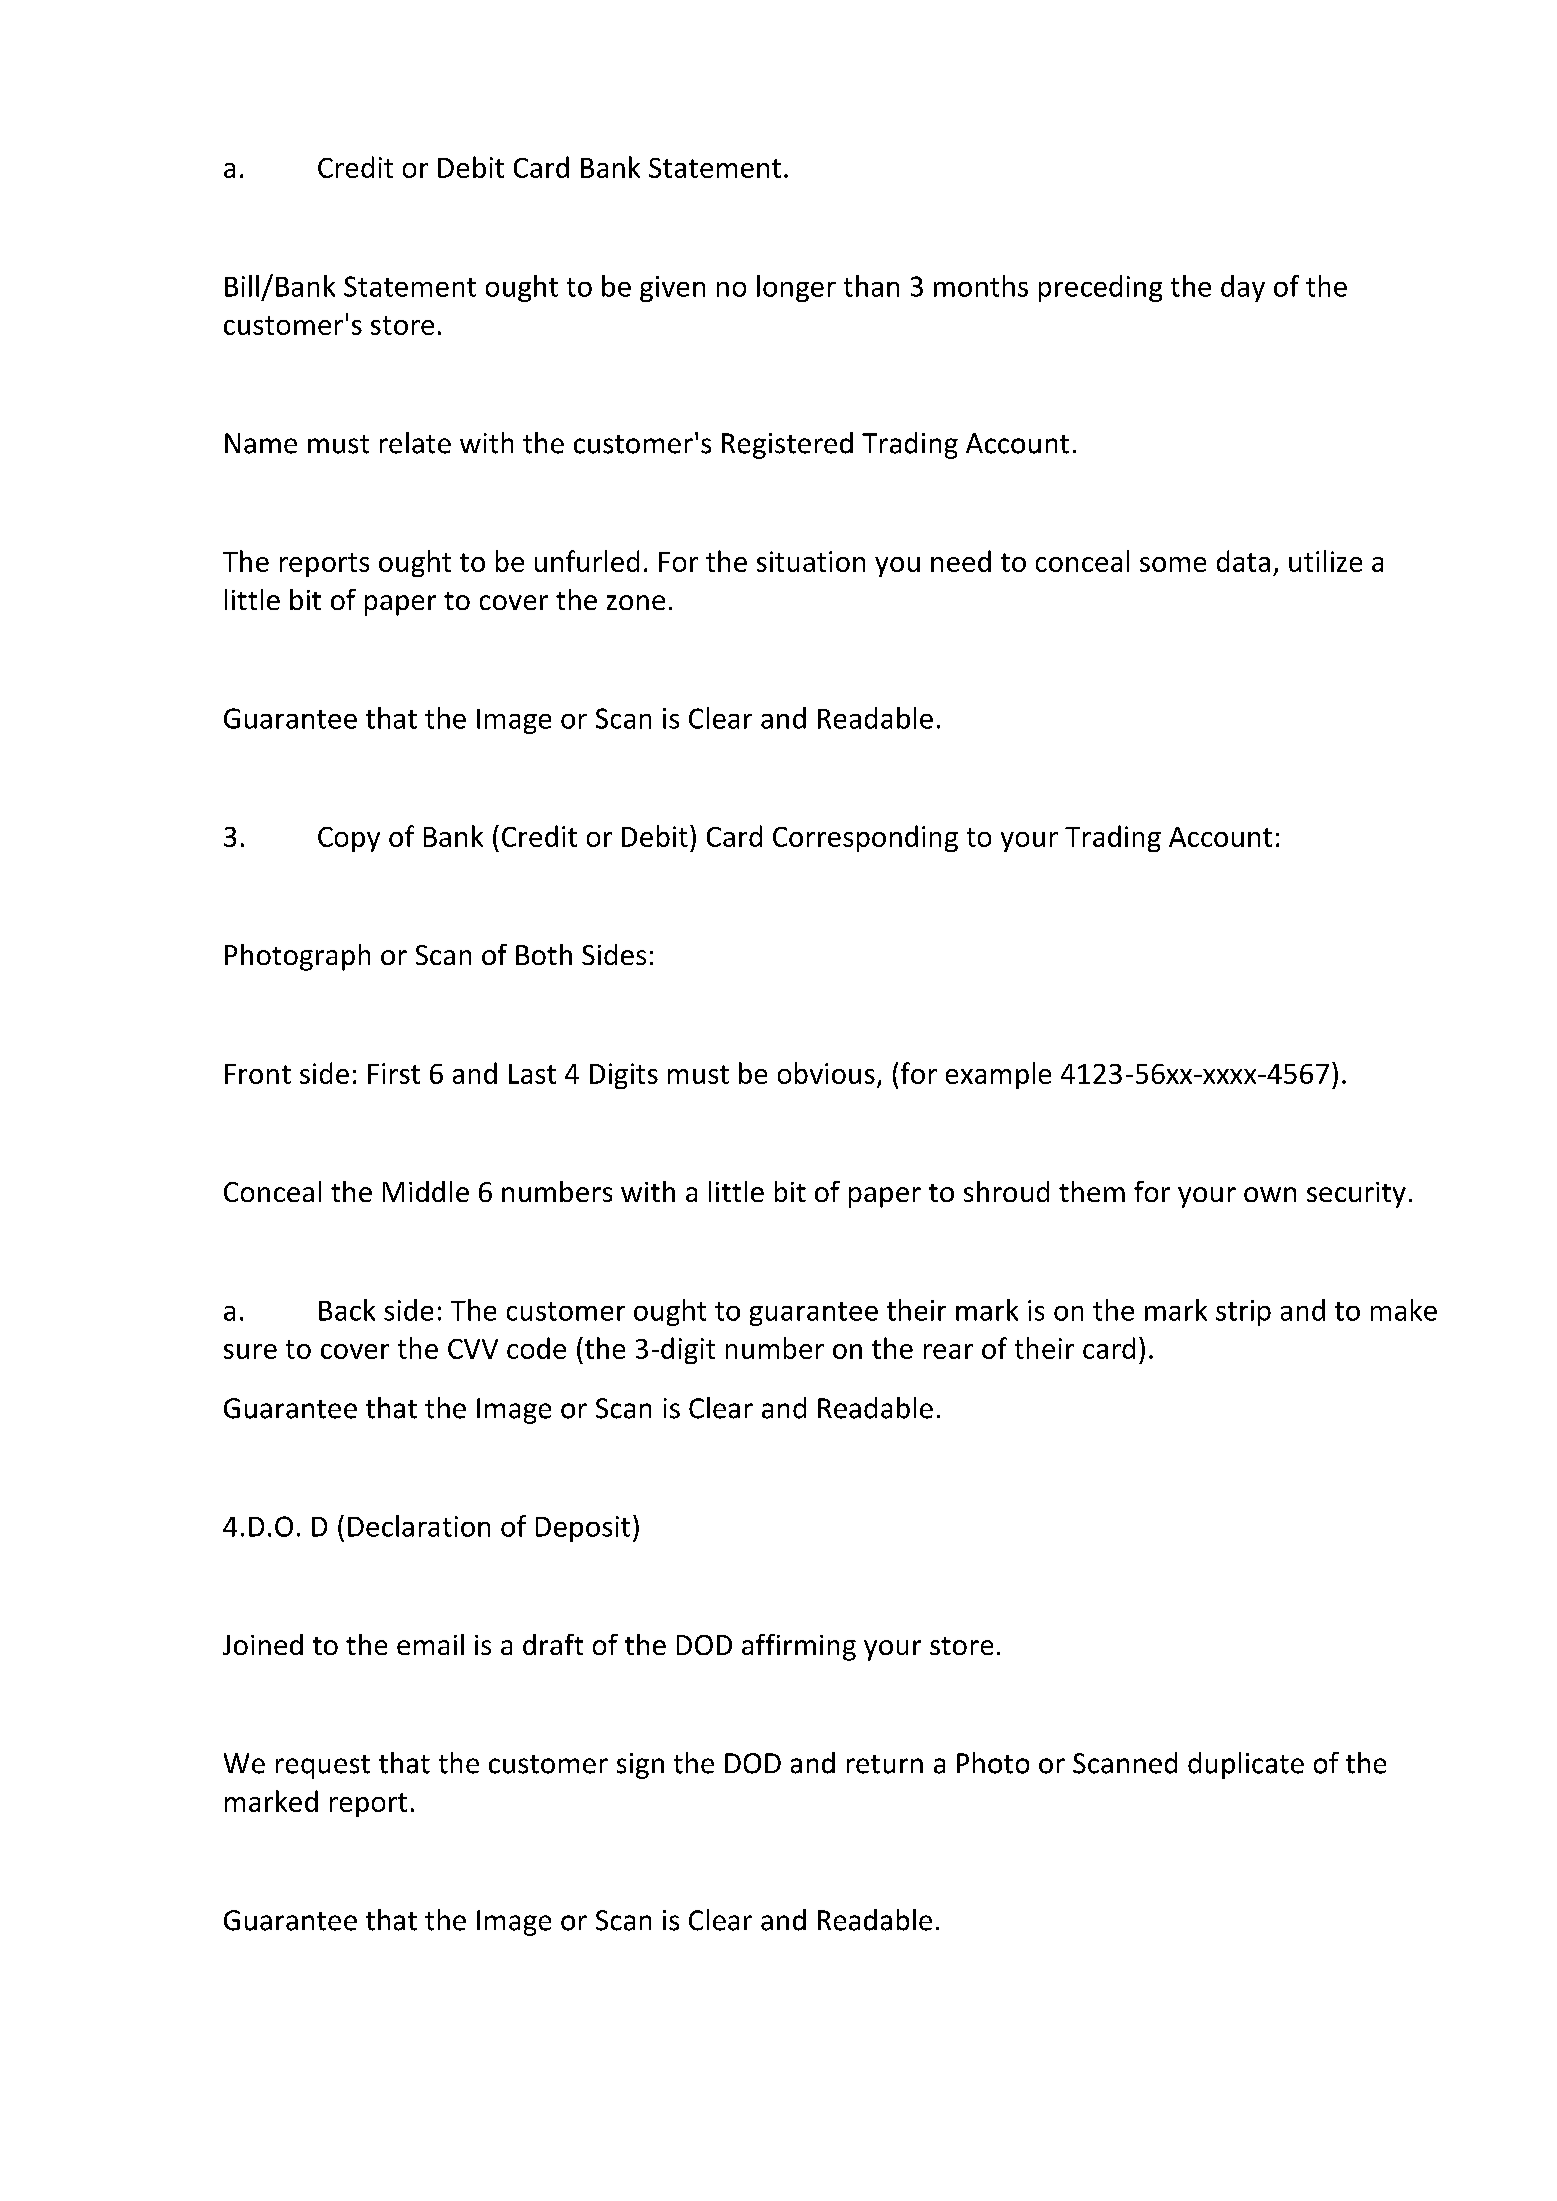 Image resolution: width=1557 pixels, height=2201 pixels. Describe the element at coordinates (885, 1764) in the screenshot. I see `return` at that location.
